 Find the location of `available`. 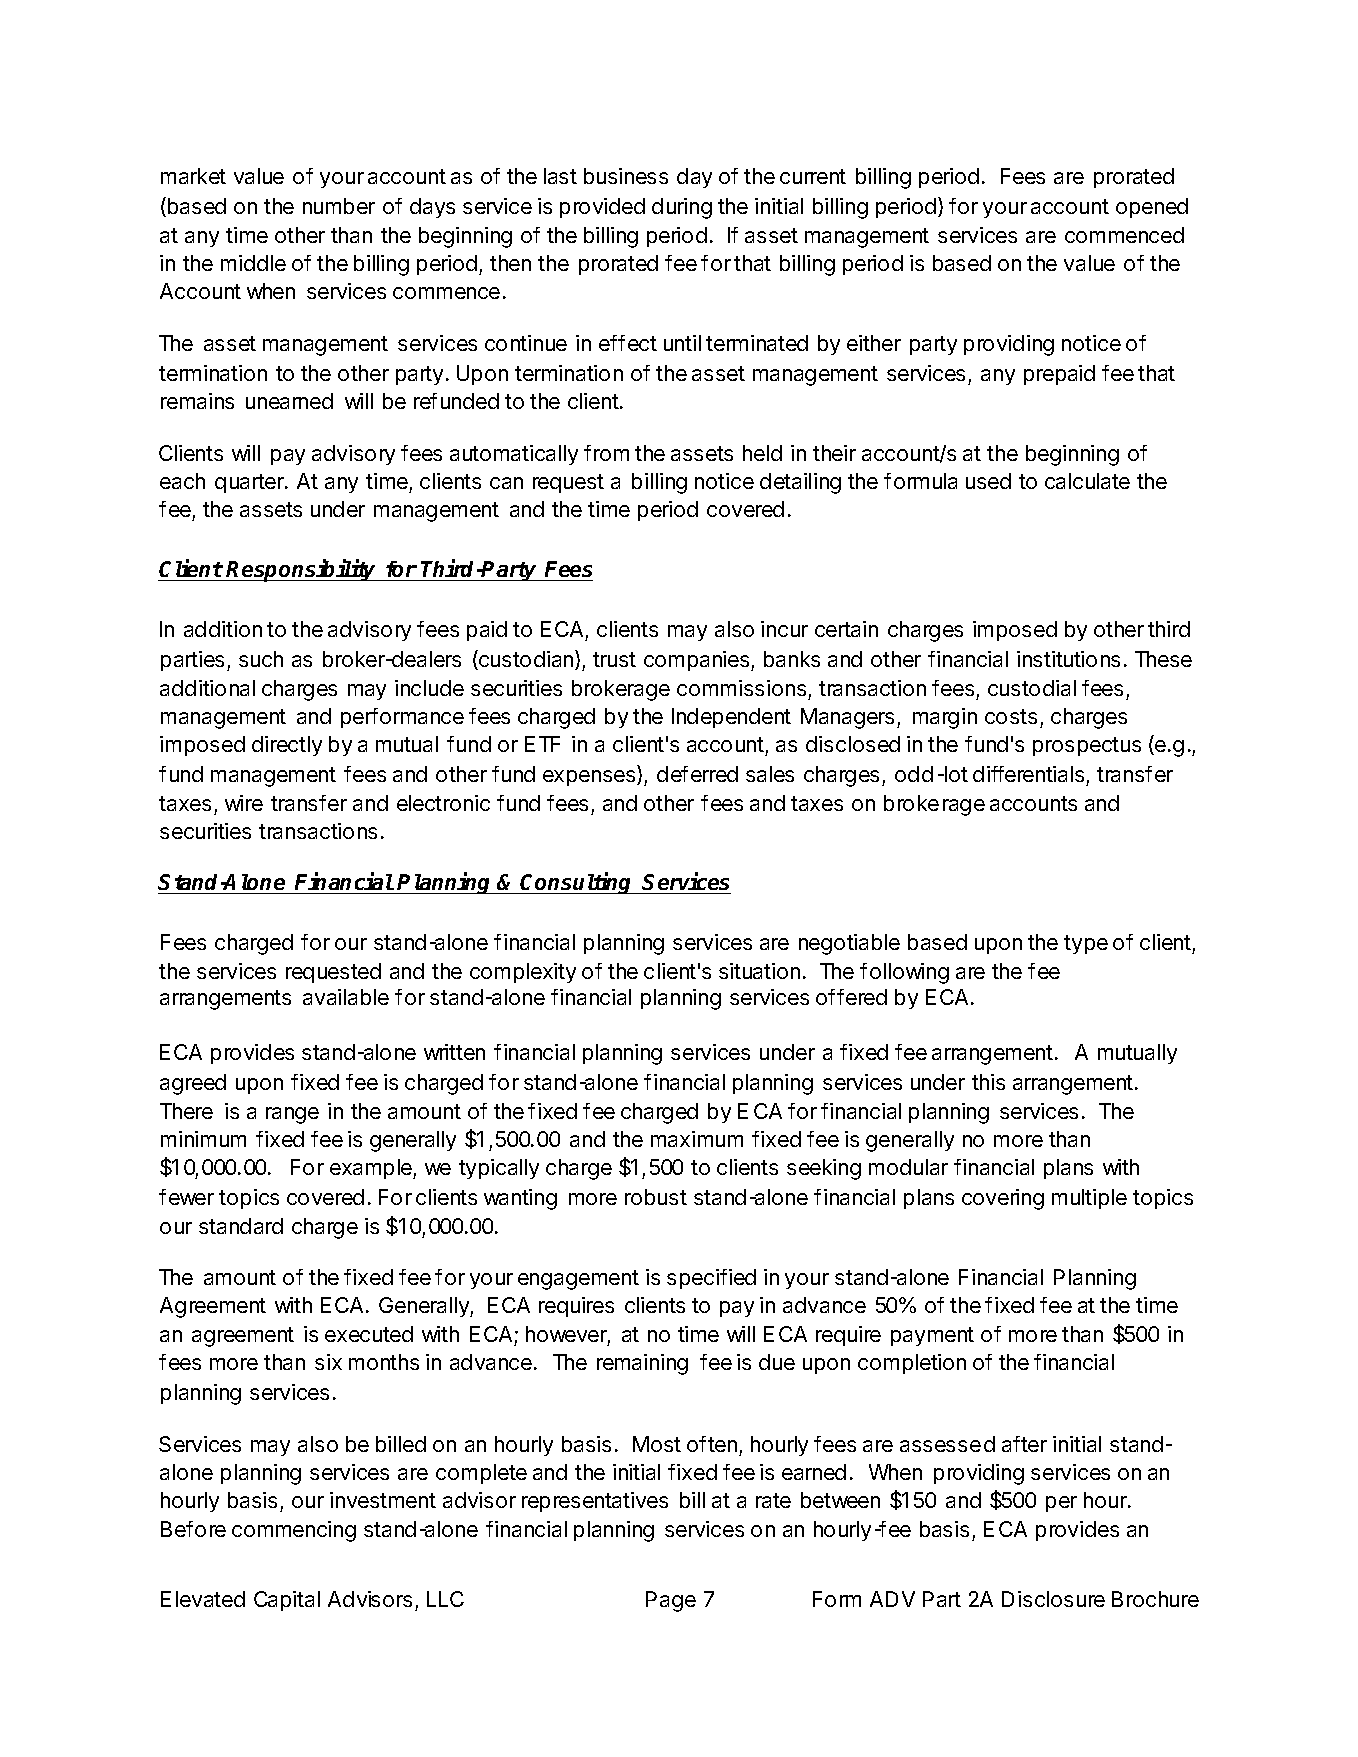

available is located at coordinates (346, 997).
